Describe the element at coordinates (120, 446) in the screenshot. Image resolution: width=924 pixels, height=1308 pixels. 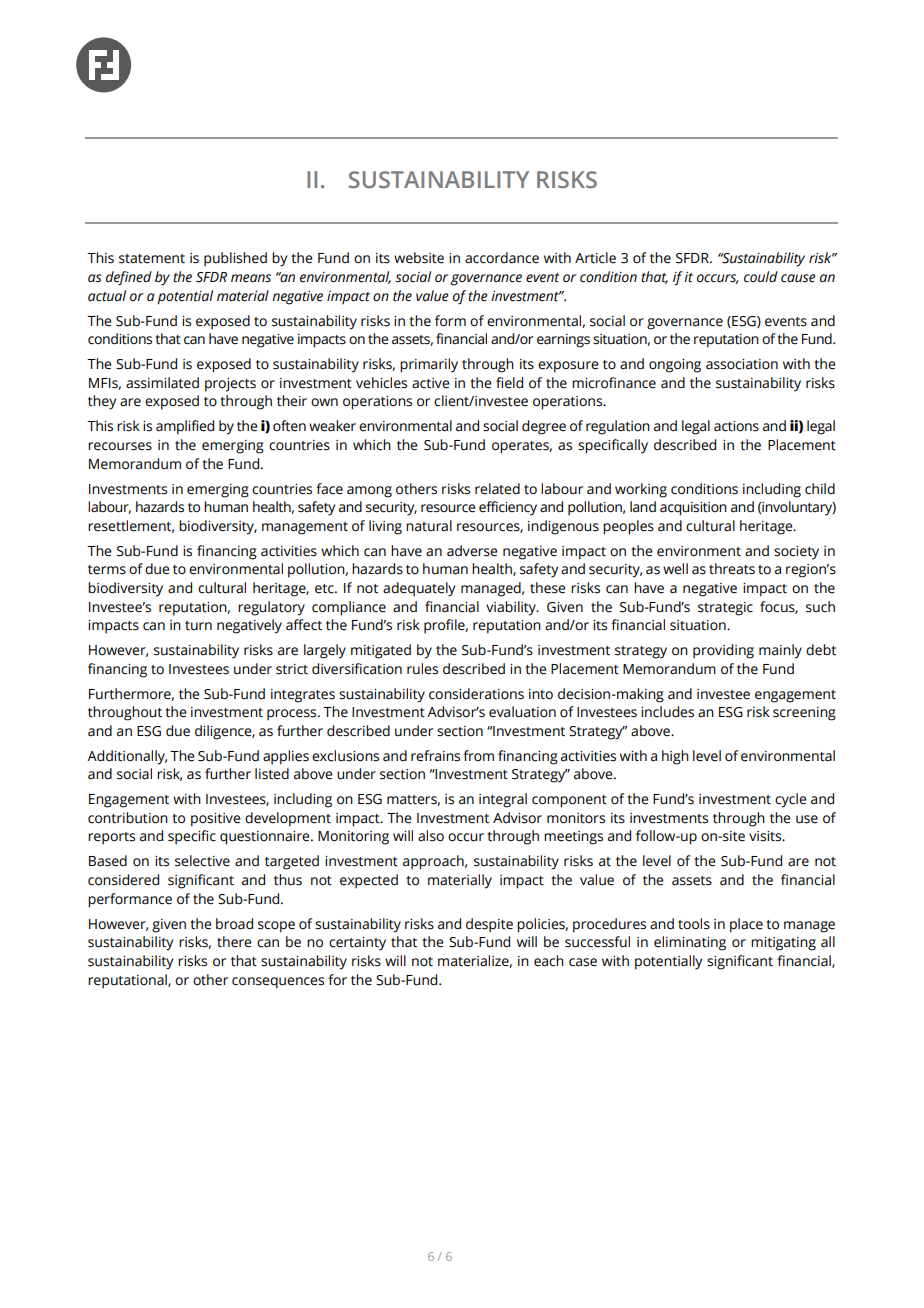
I see `recourses` at that location.
